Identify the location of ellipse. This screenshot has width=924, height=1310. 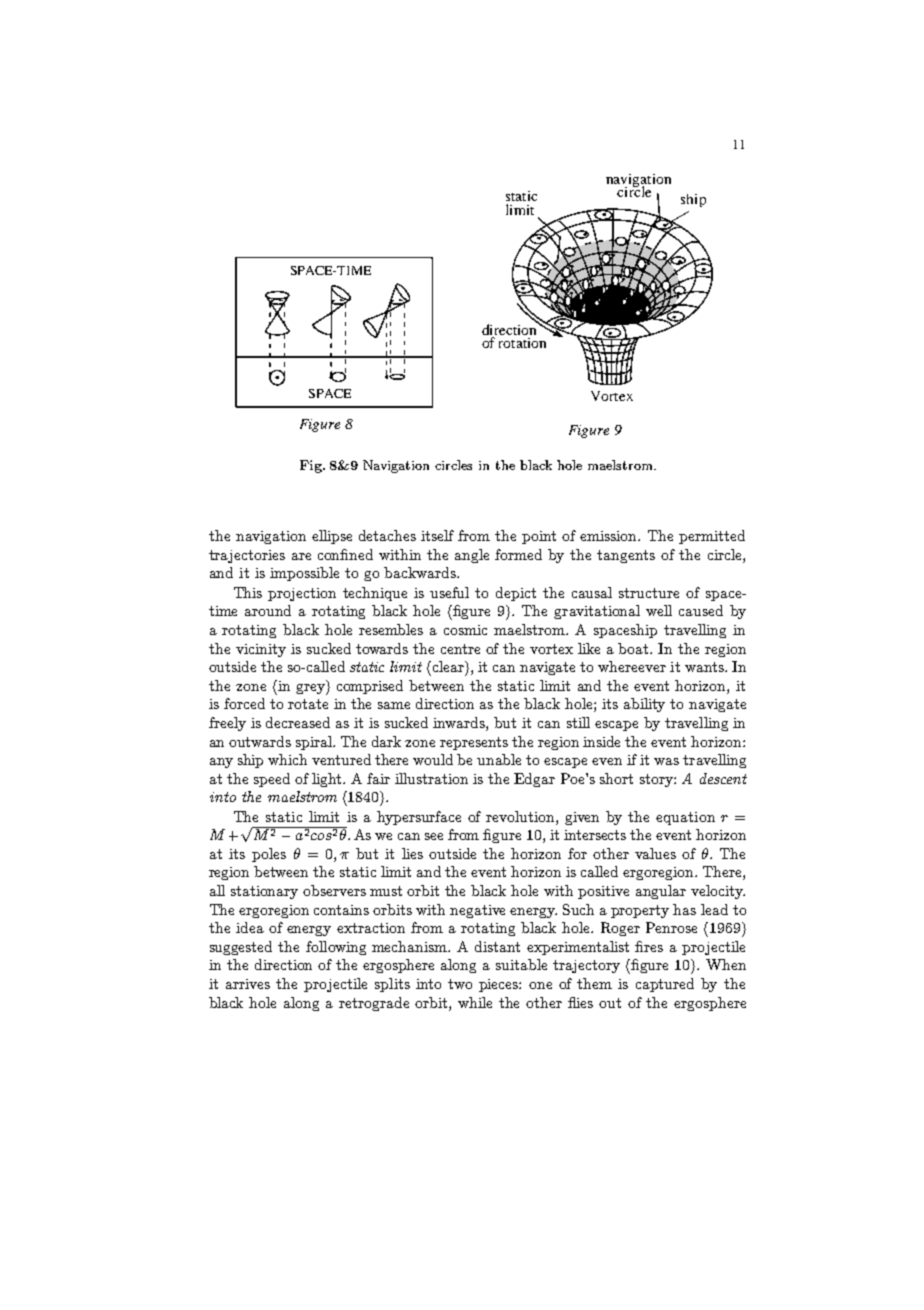
(332, 537).
